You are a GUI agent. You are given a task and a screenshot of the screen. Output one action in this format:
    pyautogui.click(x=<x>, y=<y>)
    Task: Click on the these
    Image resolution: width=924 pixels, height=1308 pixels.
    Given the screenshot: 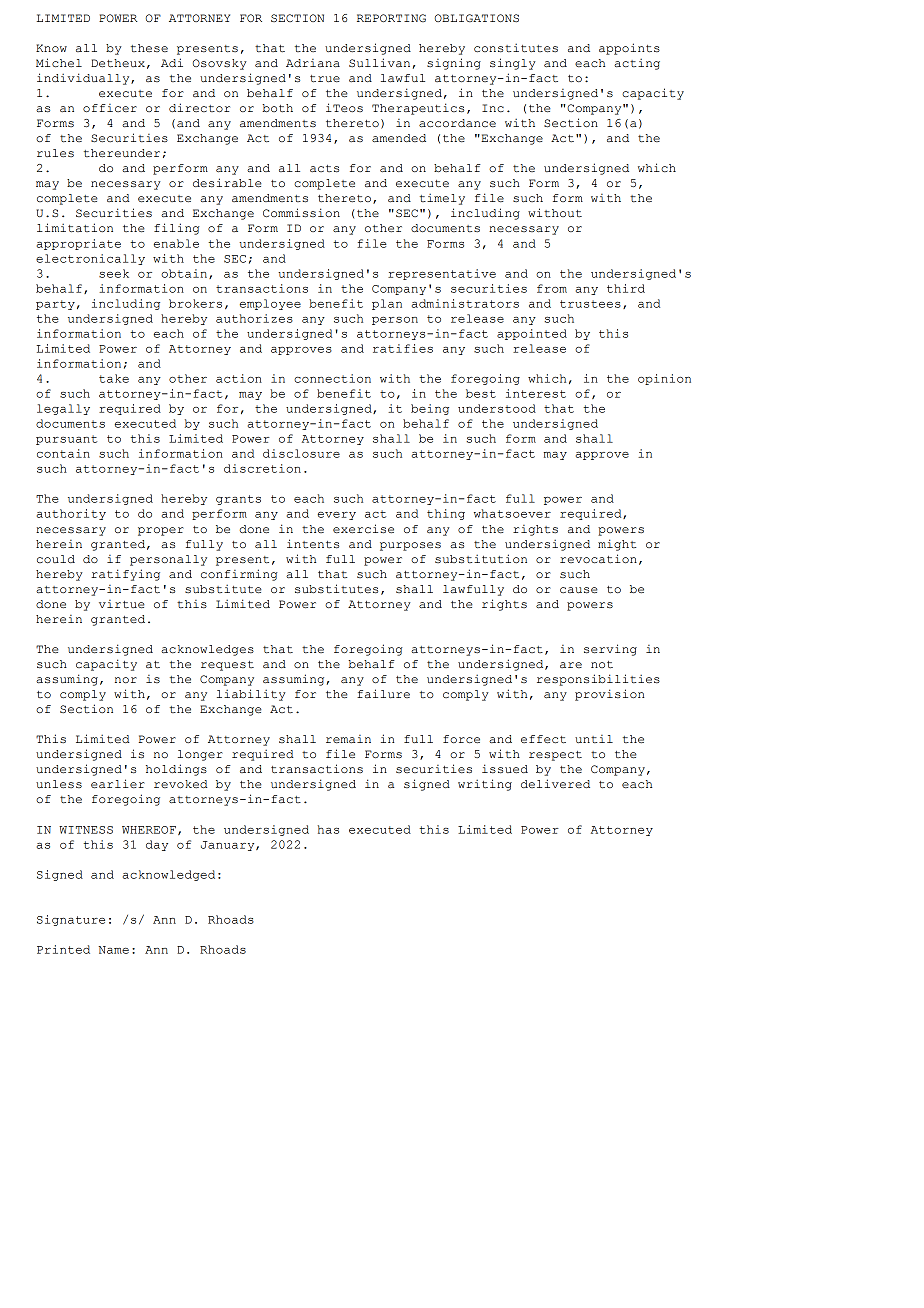 What is the action you would take?
    pyautogui.click(x=149, y=48)
